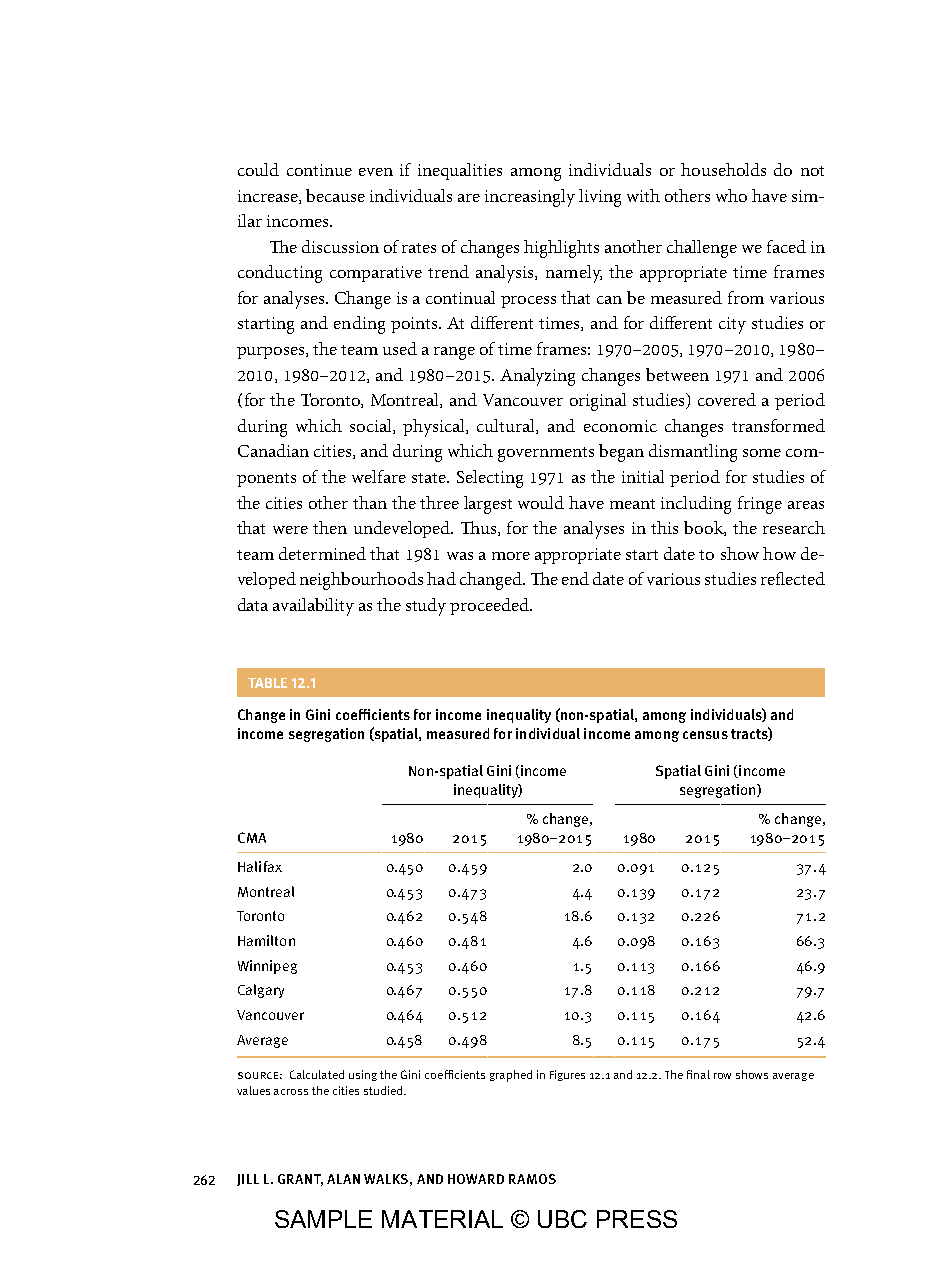 The image size is (952, 1270). What do you see at coordinates (532, 1179) in the screenshot?
I see `RAMOS` at bounding box center [532, 1179].
